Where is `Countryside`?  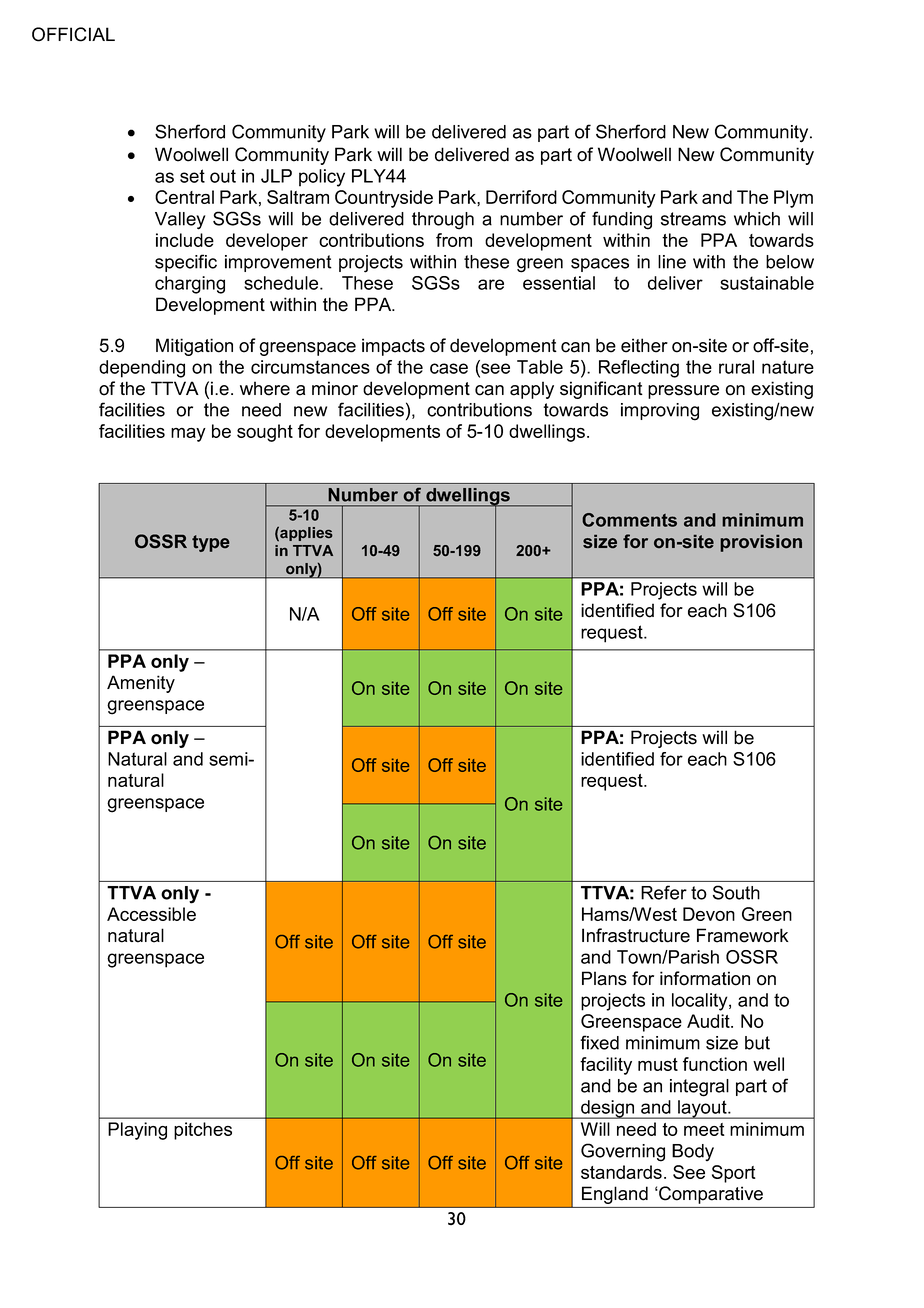
Countryside is located at coordinates (384, 199).
